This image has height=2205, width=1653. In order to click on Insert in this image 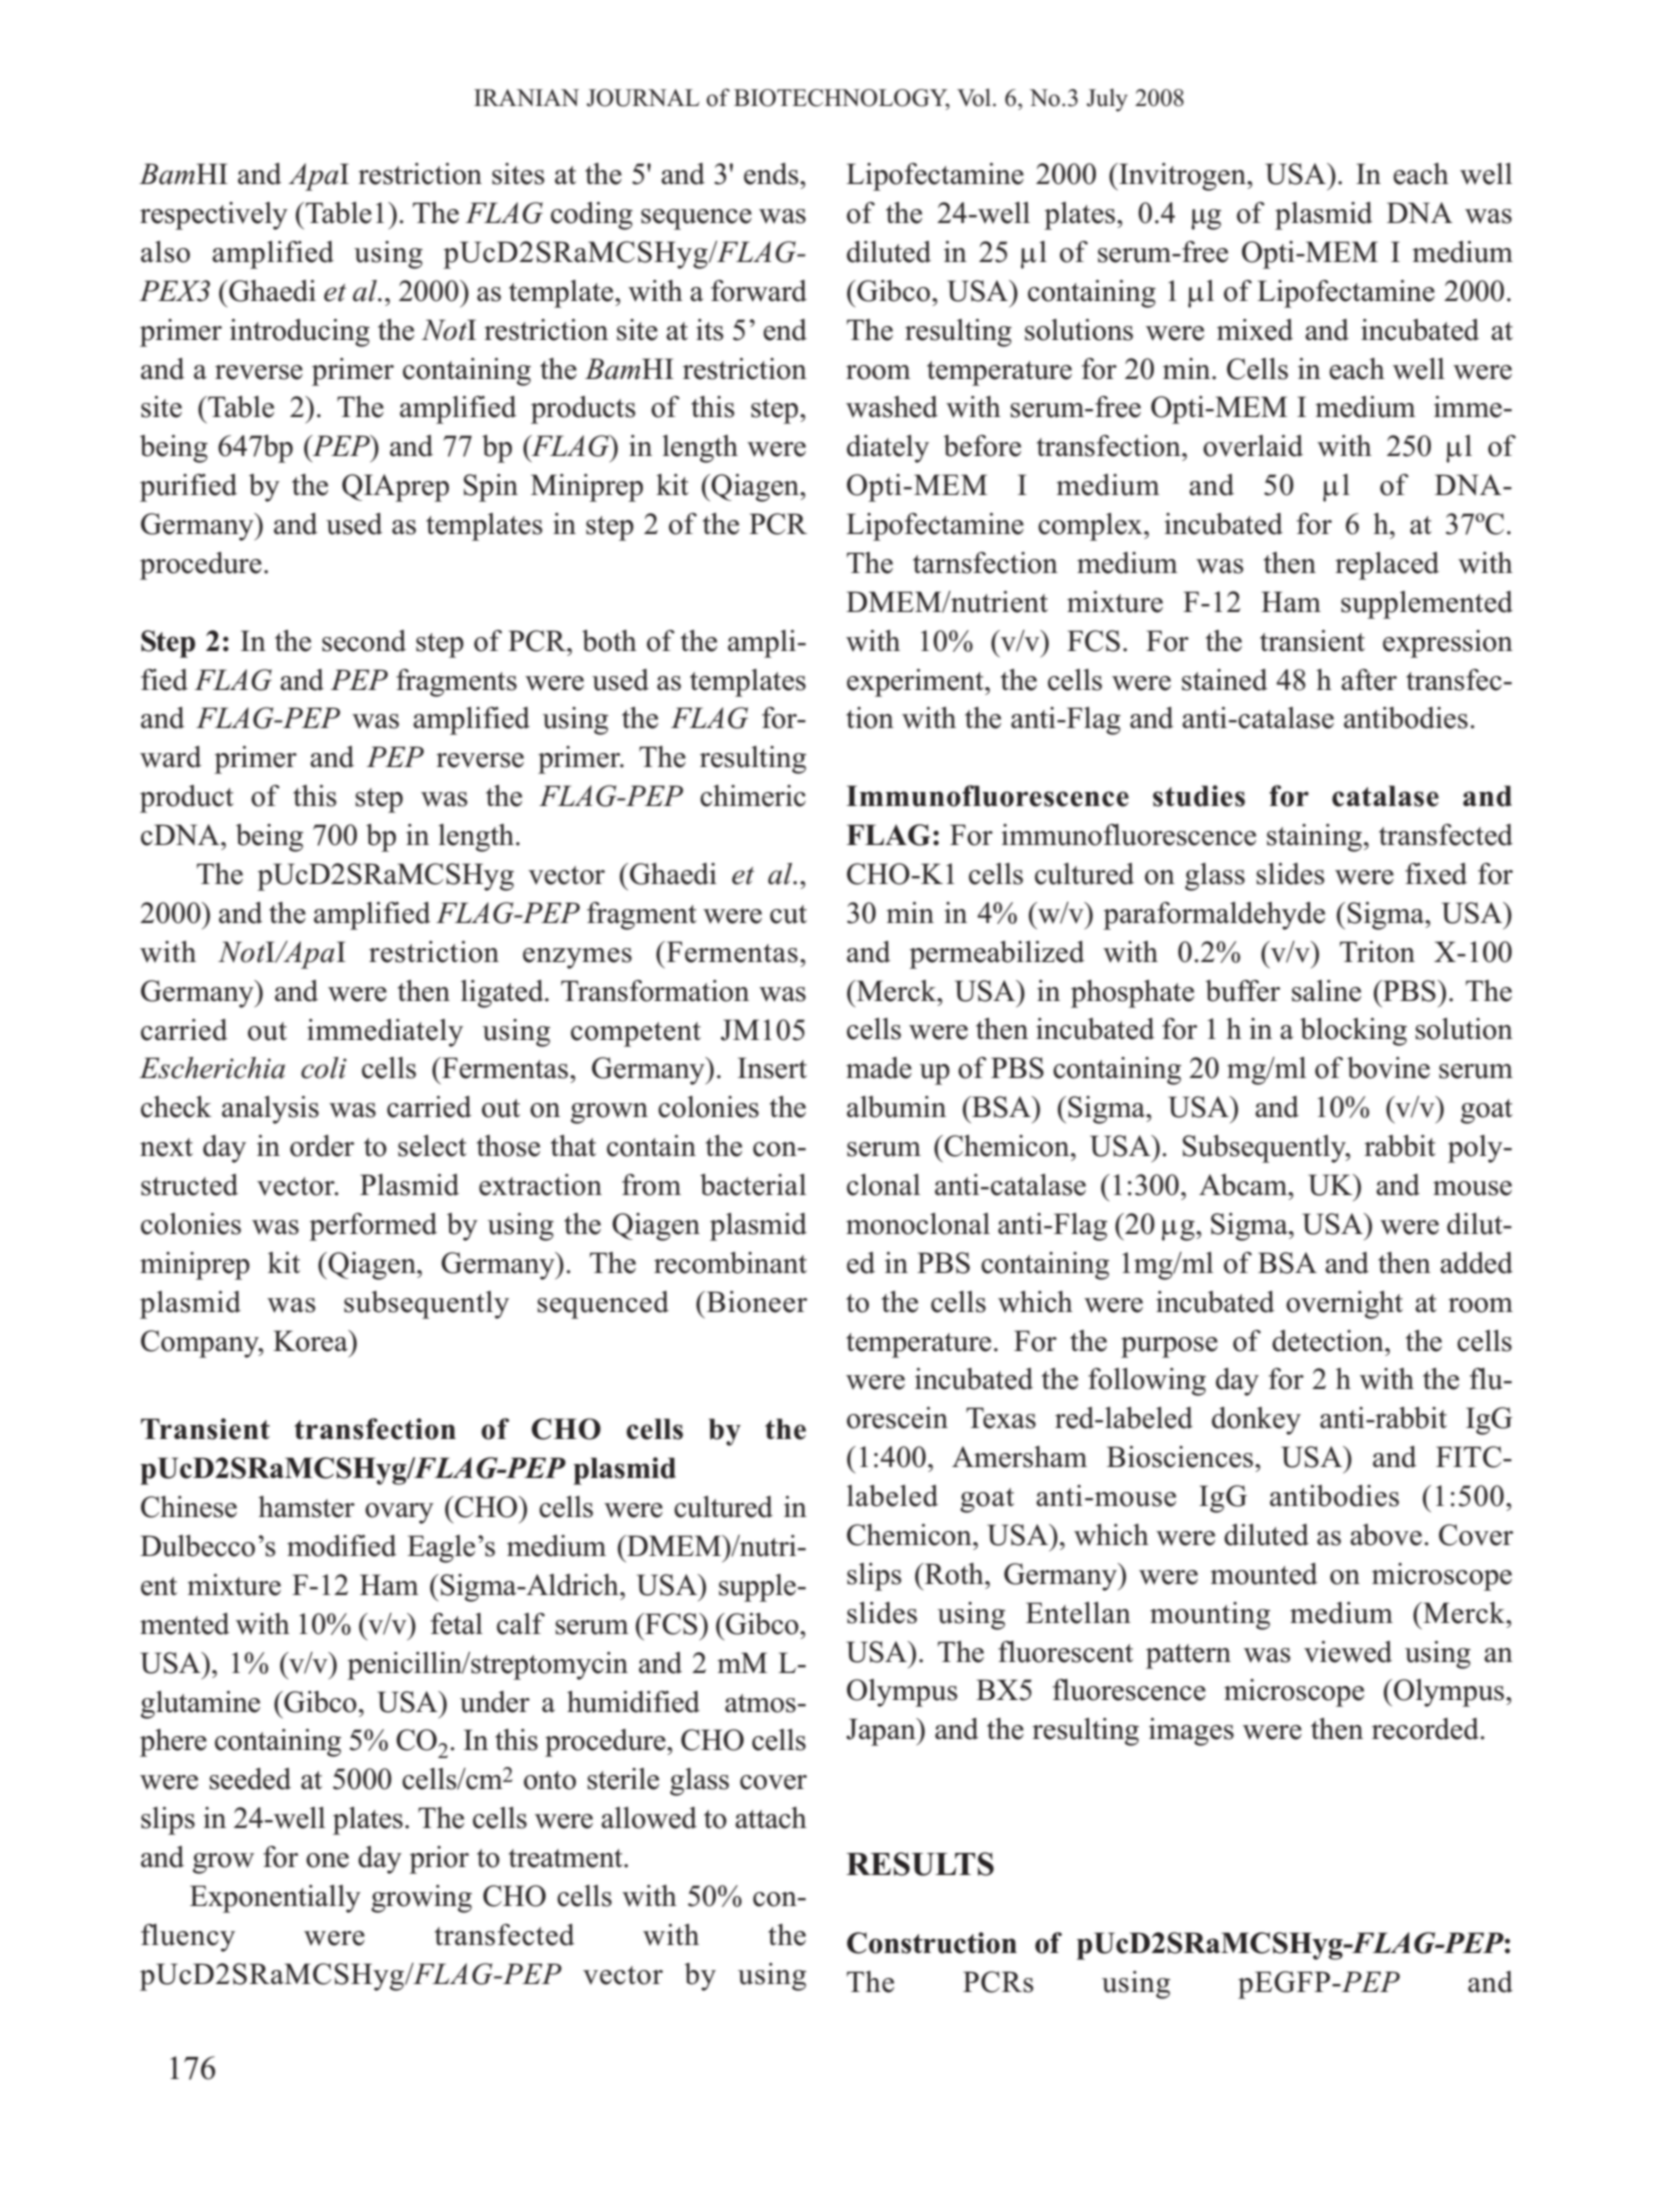, I will do `click(772, 1068)`.
